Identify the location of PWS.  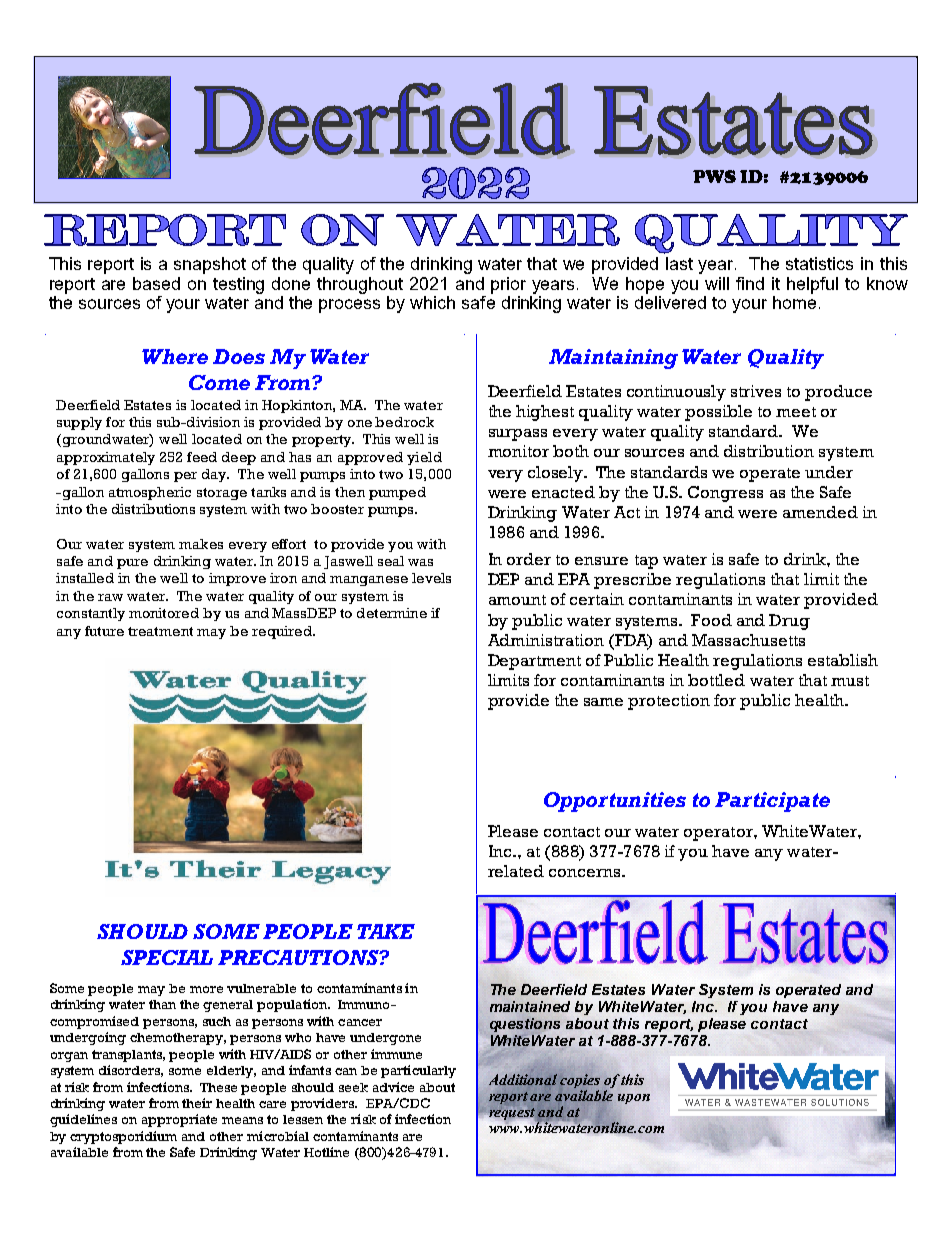
(714, 176).
